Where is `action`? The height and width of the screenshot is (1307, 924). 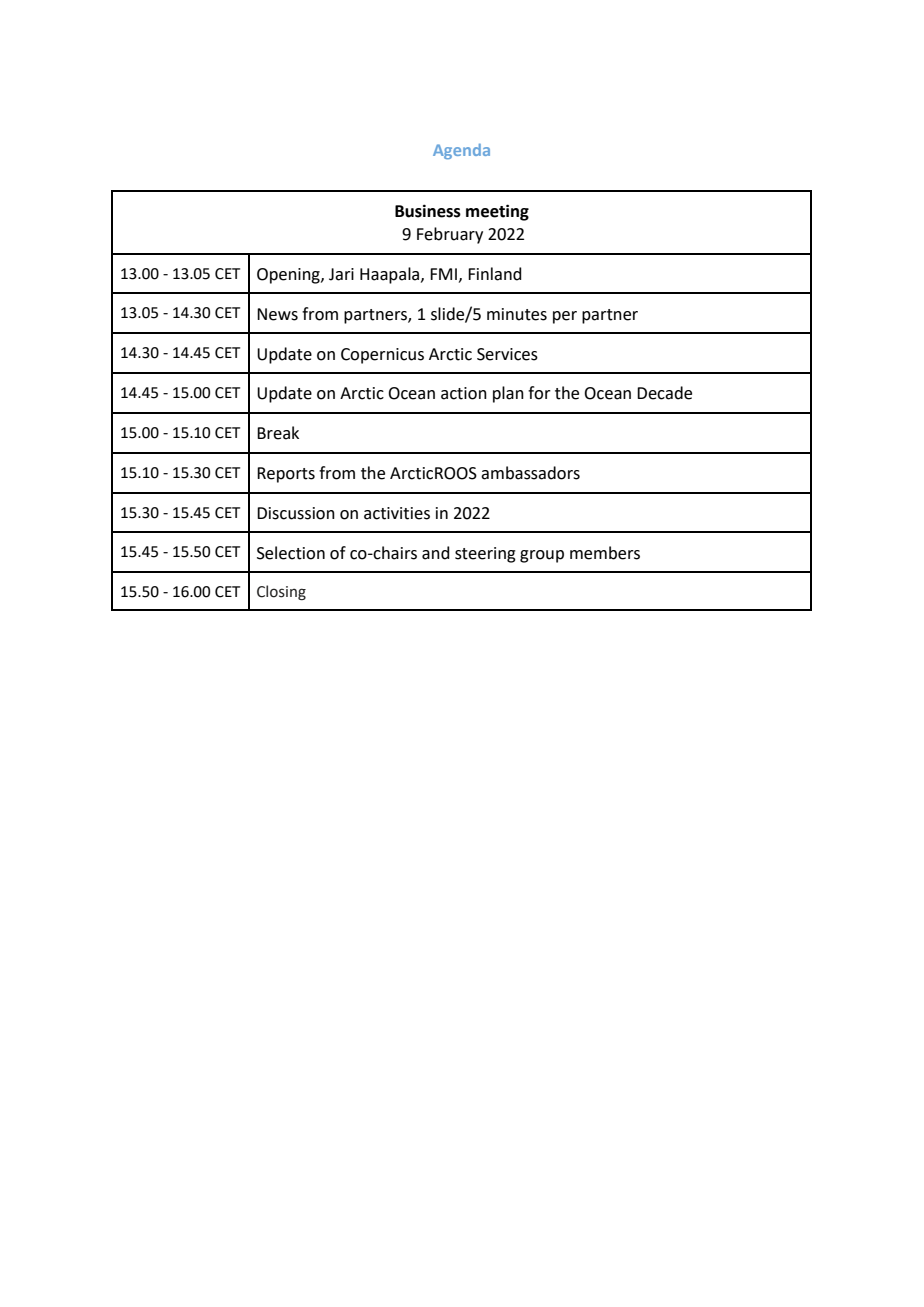
action is located at coordinates (464, 393).
